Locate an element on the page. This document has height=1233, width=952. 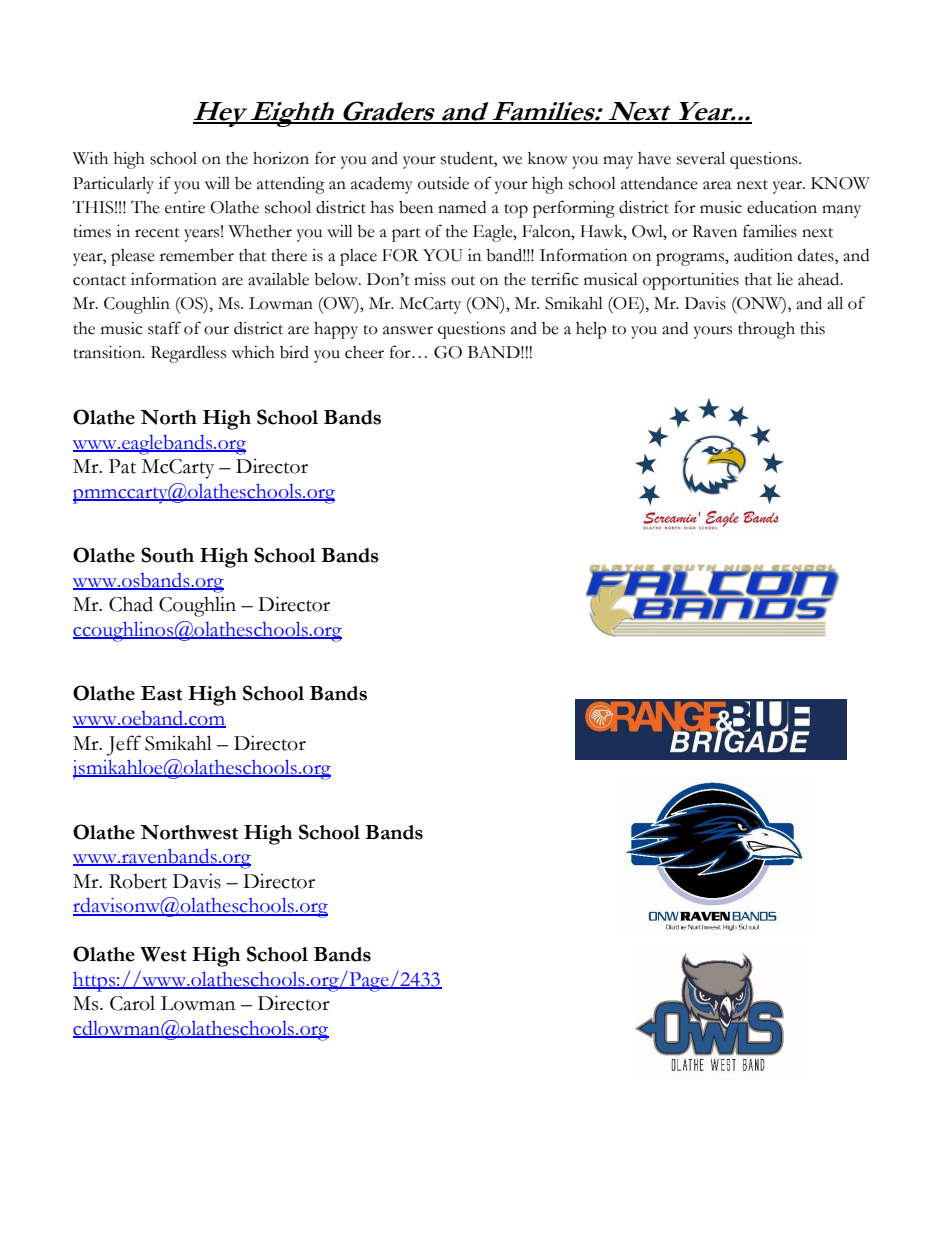
Pat is located at coordinates (122, 466).
